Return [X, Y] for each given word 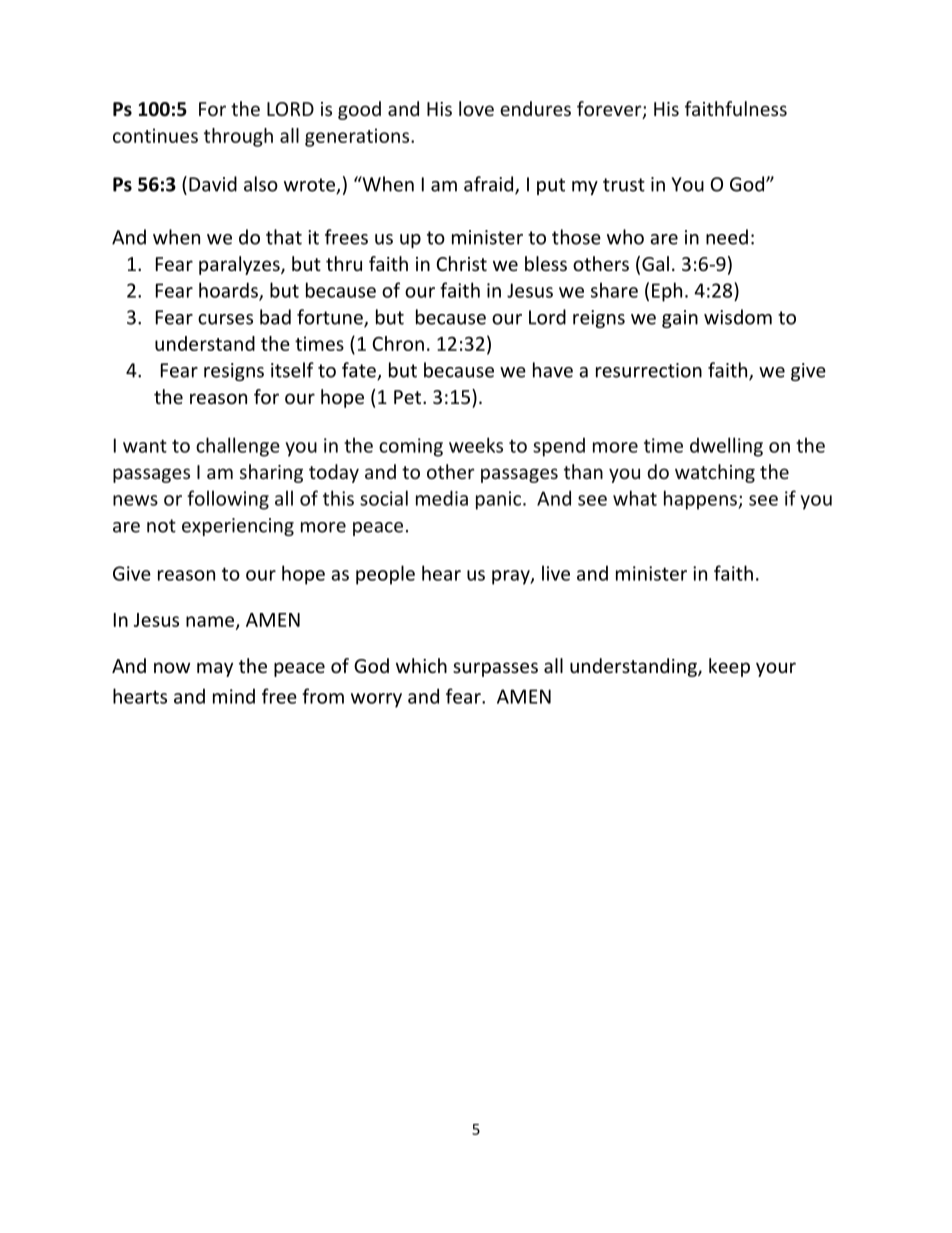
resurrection [649, 370]
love [476, 108]
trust [624, 185]
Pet [409, 397]
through [238, 137]
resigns [234, 372]
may [215, 669]
